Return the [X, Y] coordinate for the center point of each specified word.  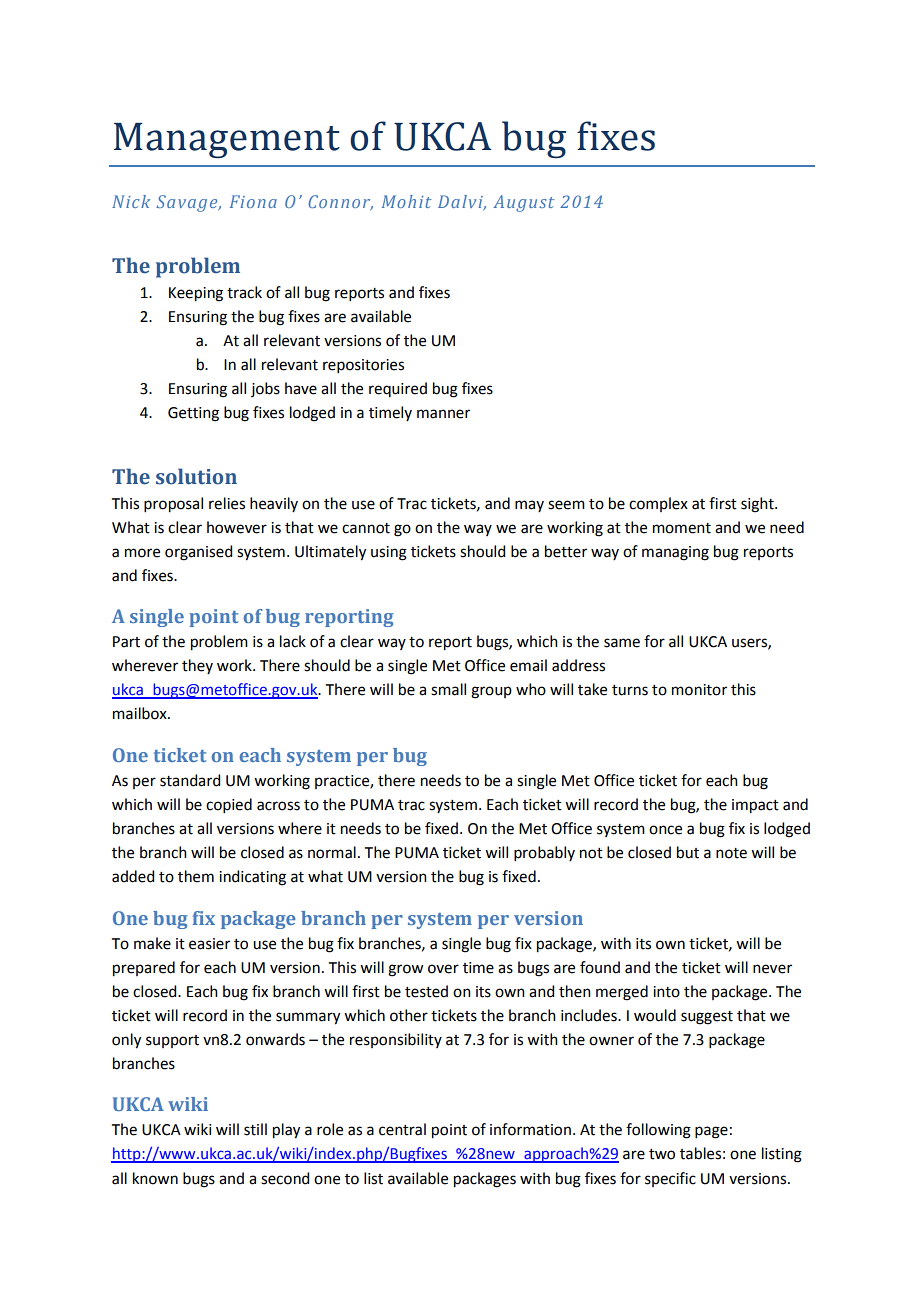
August [523, 203]
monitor [699, 690]
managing [675, 553]
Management [227, 140]
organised [198, 553]
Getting [193, 414]
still [255, 1129]
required [398, 389]
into [666, 992]
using [389, 553]
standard [190, 780]
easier [209, 944]
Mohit [406, 201]
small [448, 689]
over [443, 969]
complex [658, 504]
